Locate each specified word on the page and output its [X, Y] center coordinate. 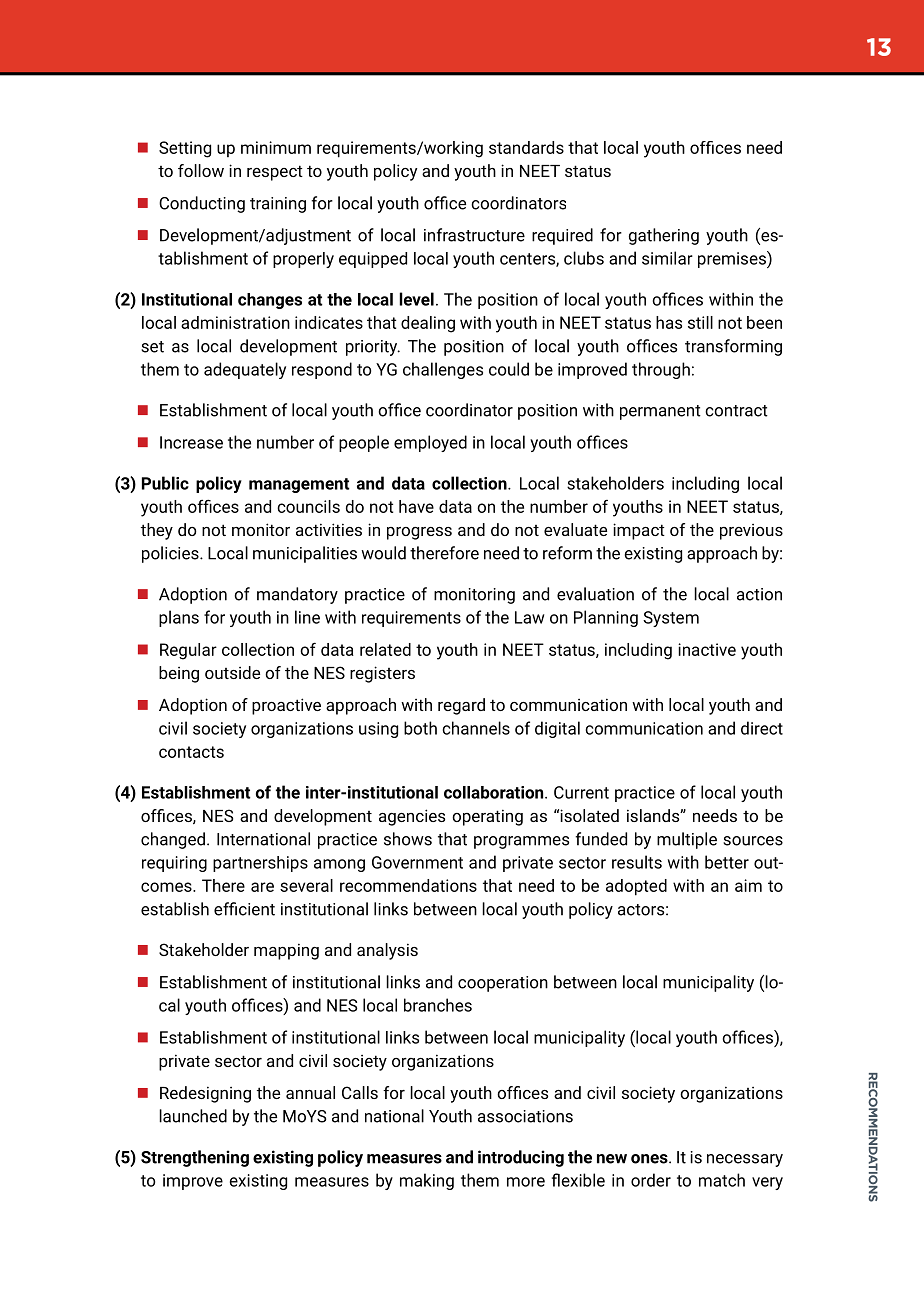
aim [748, 885]
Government [417, 862]
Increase [191, 442]
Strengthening [195, 1158]
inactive [707, 649]
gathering [664, 236]
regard [461, 706]
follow [201, 170]
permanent [660, 412]
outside [232, 672]
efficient [244, 909]
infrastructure [474, 235]
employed [430, 443]
